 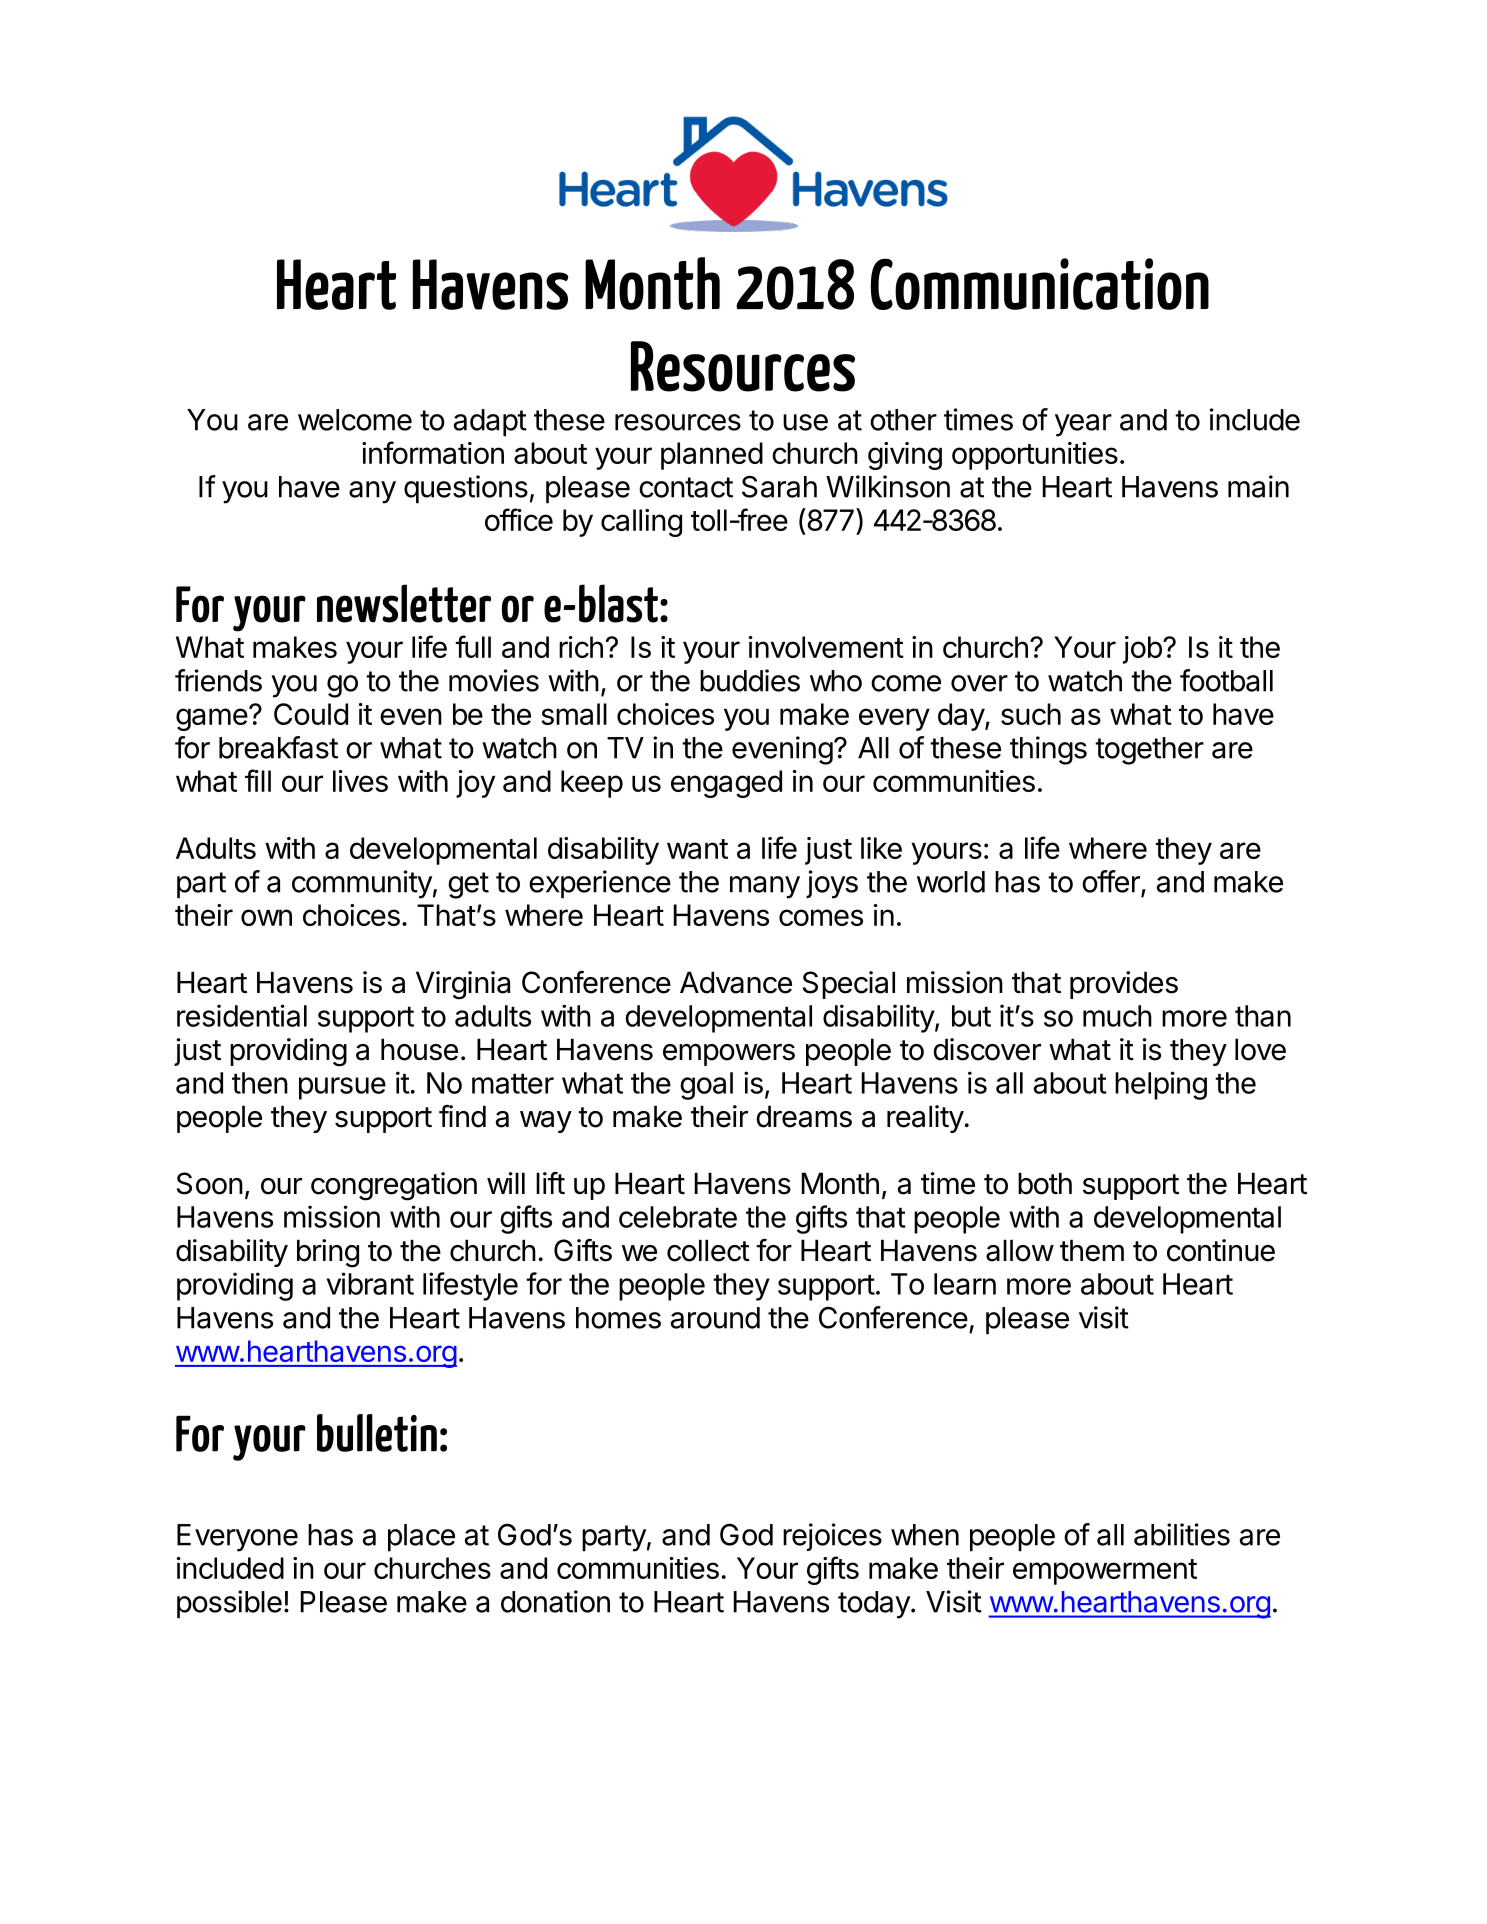 What do you see at coordinates (490, 423) in the screenshot?
I see `adapt` at bounding box center [490, 423].
